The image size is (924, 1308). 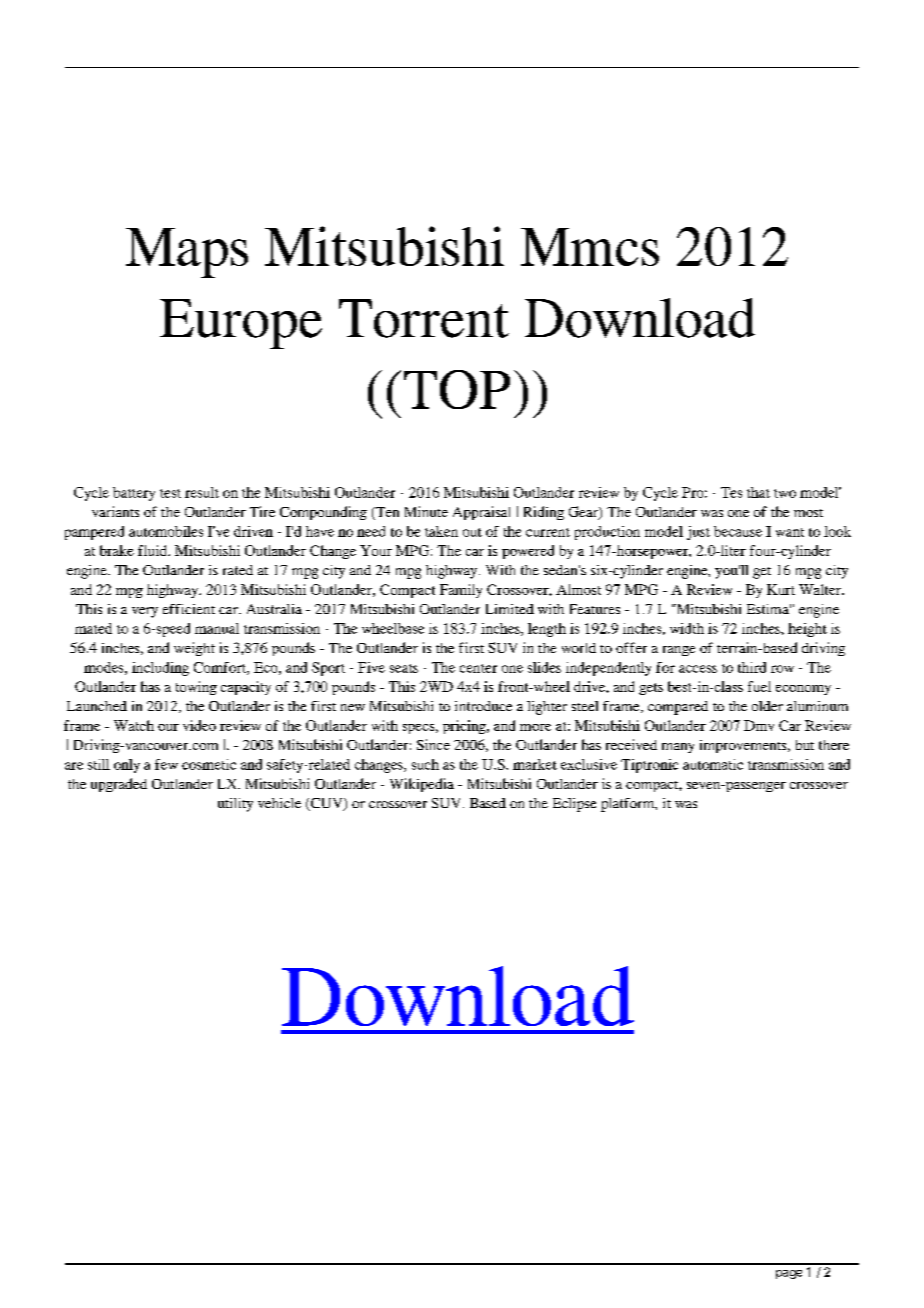 I want to click on Torrent, so click(x=424, y=318).
